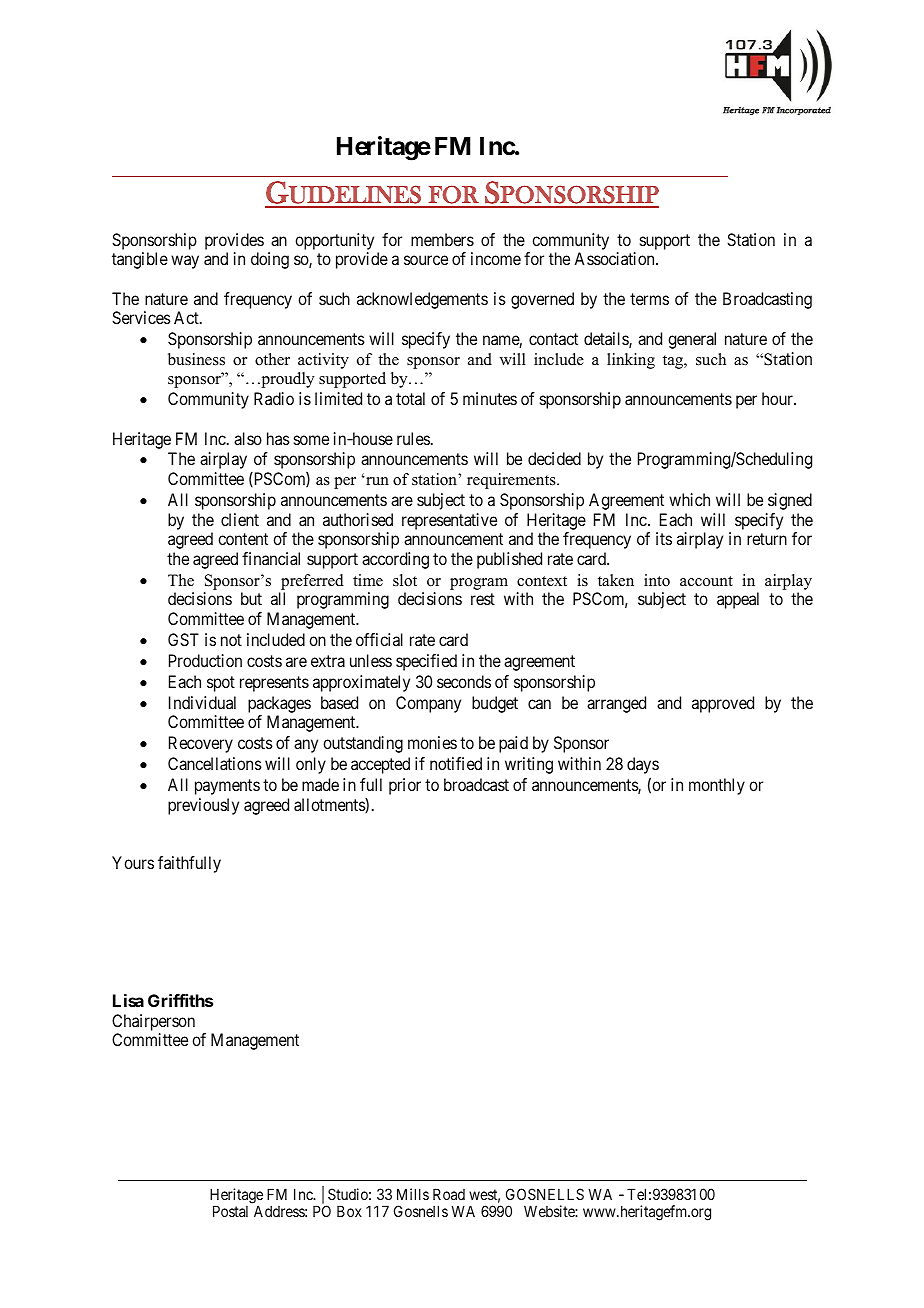 Image resolution: width=924 pixels, height=1308 pixels. What do you see at coordinates (643, 765) in the page?
I see `days` at bounding box center [643, 765].
